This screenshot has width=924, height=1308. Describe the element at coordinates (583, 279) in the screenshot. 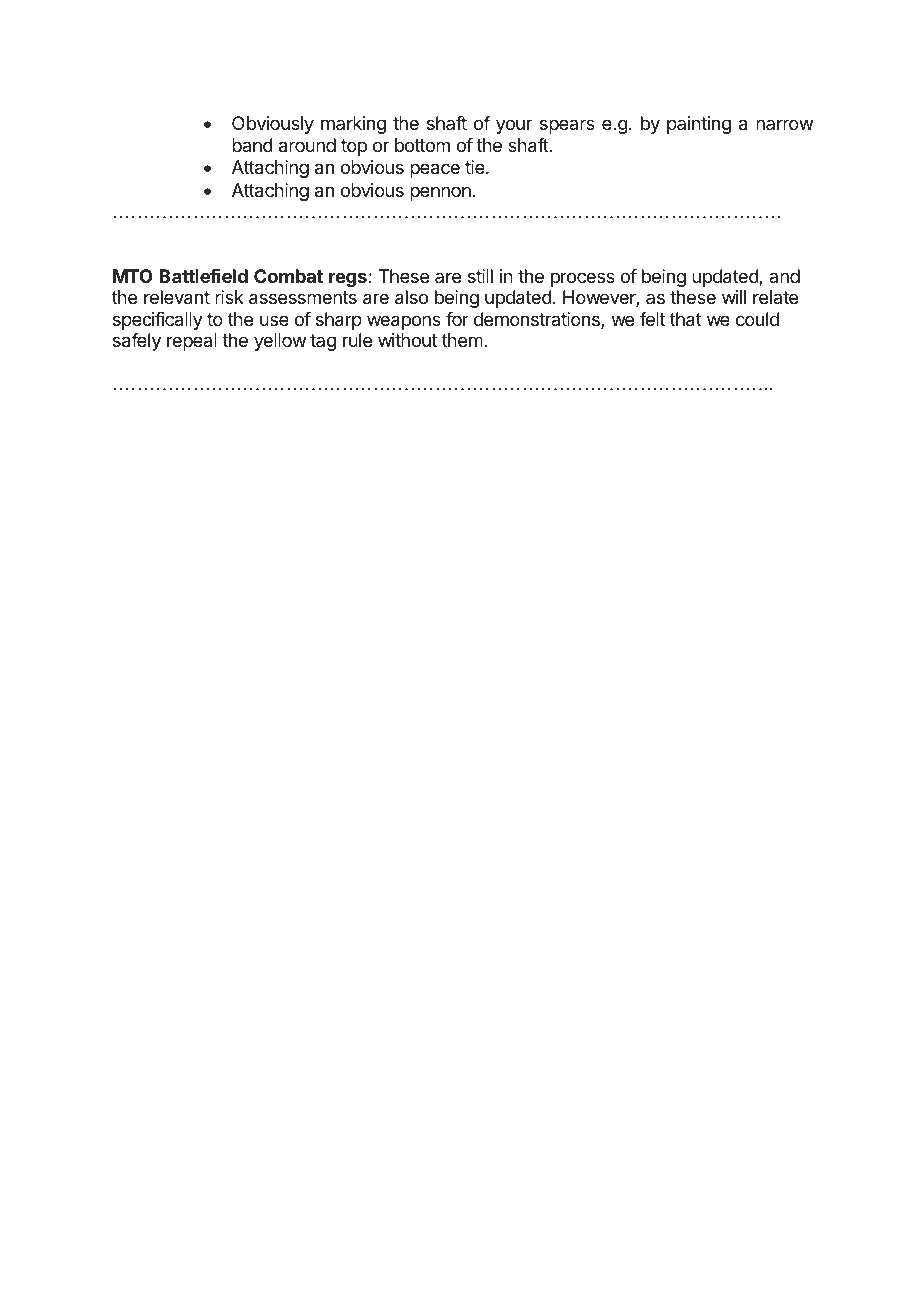

I see `process` at that location.
